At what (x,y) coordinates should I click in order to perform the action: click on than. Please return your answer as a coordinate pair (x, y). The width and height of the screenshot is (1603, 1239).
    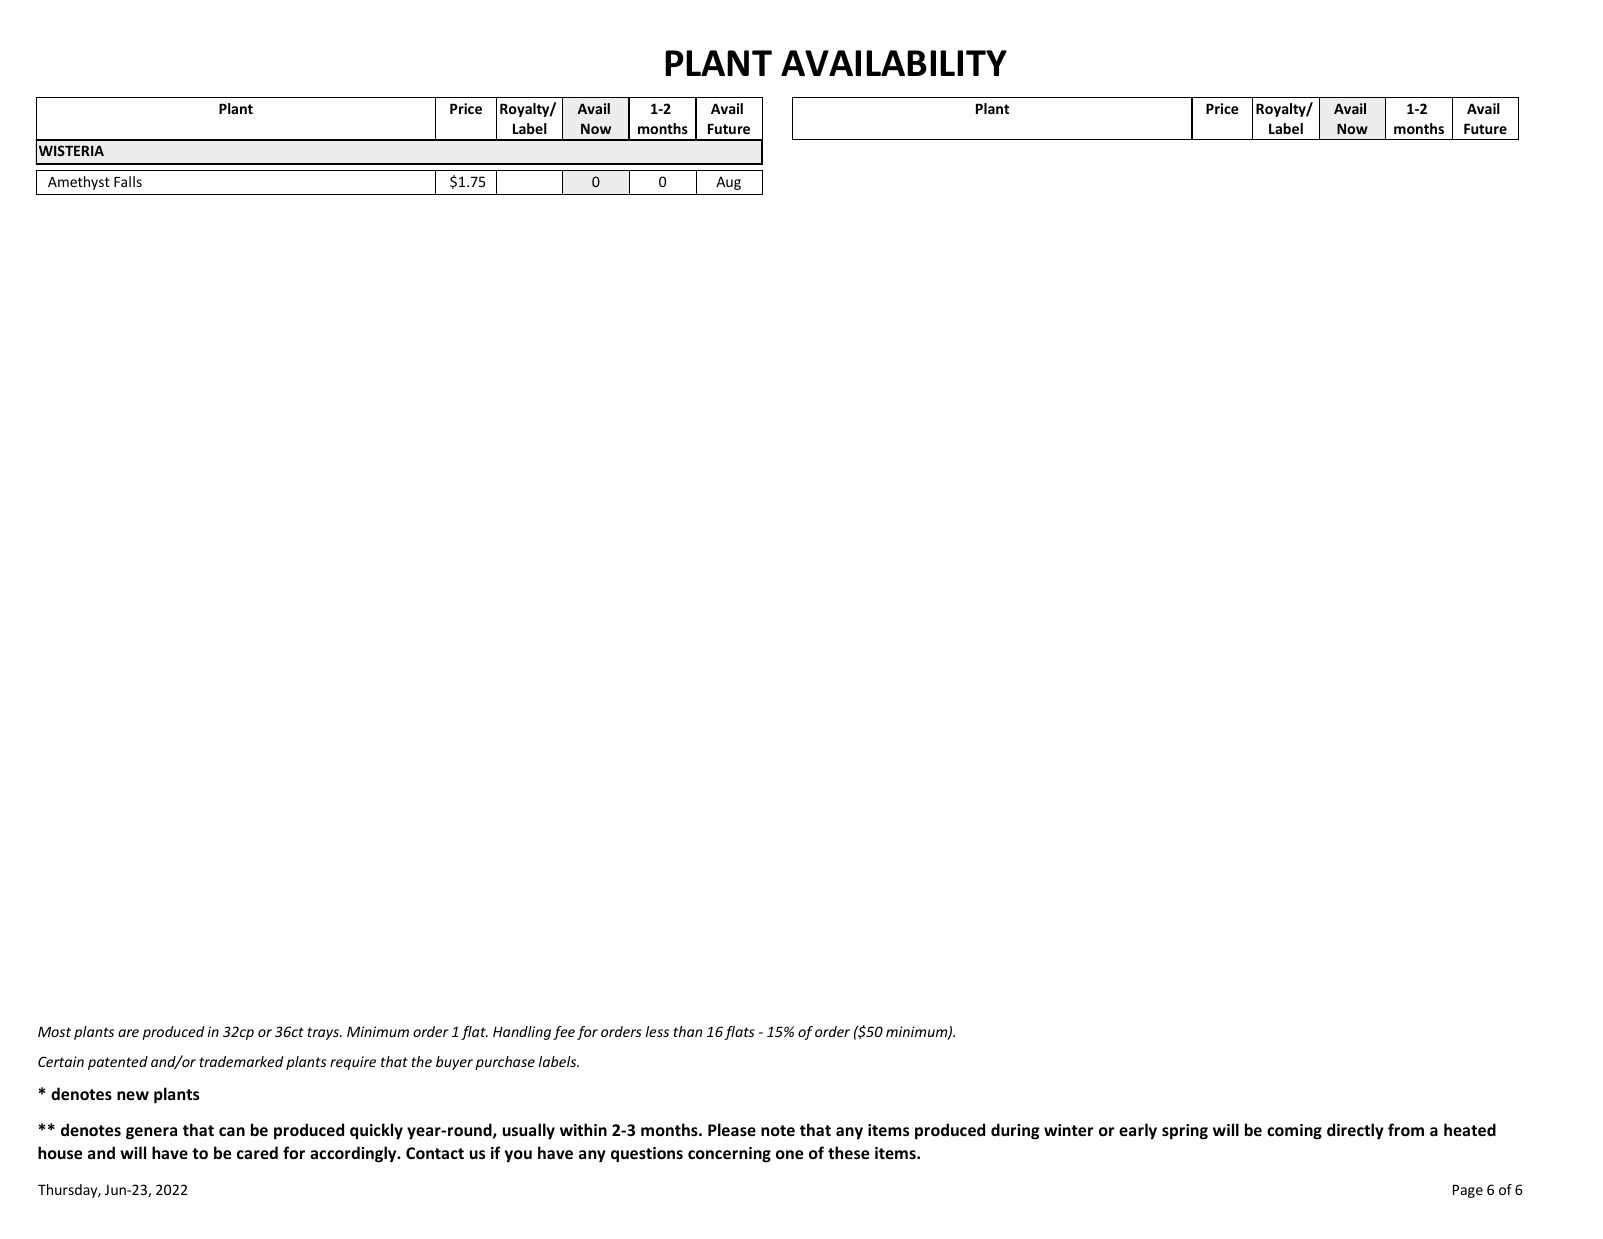
    Looking at the image, I should click on (688, 1031).
